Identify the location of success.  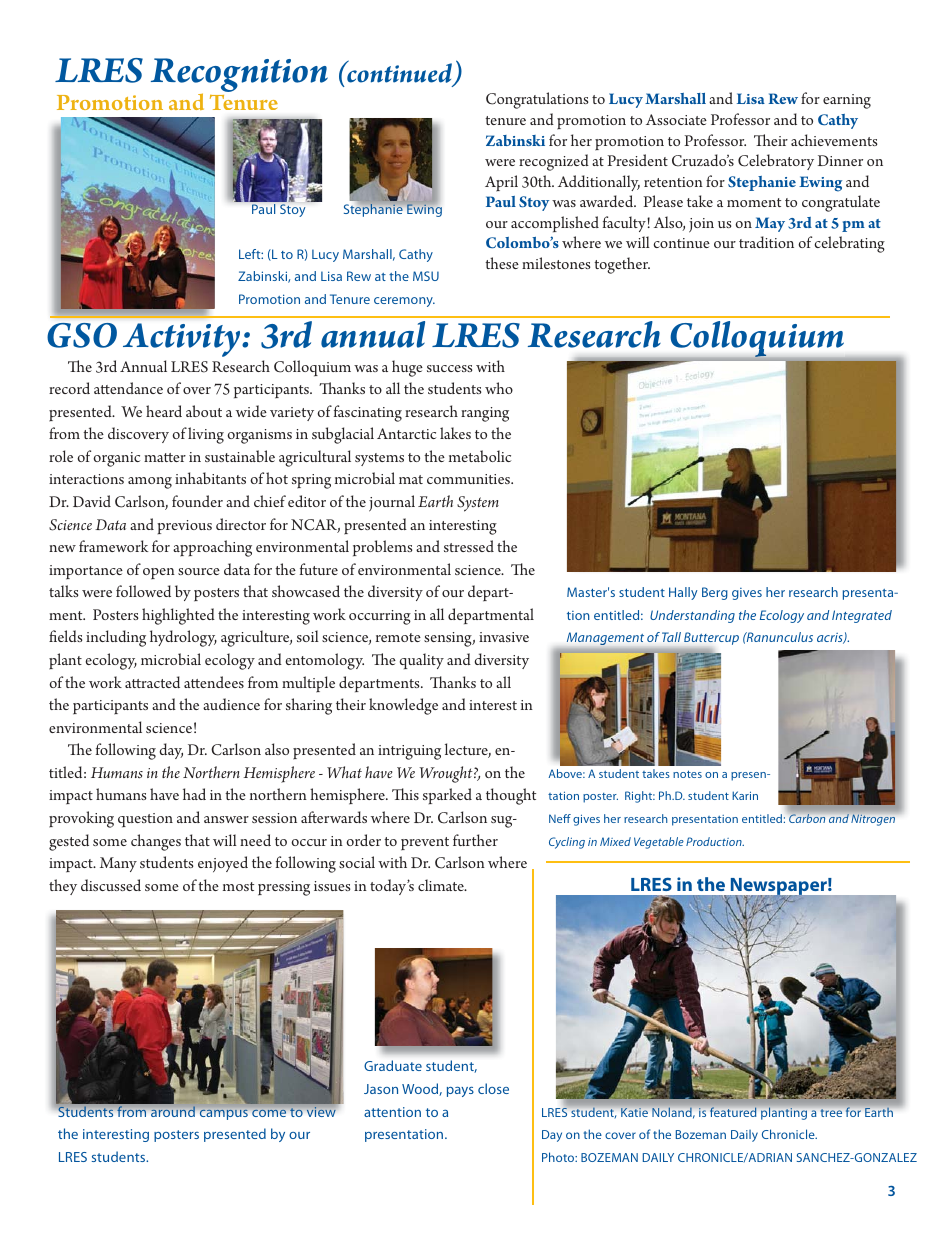
(449, 368).
